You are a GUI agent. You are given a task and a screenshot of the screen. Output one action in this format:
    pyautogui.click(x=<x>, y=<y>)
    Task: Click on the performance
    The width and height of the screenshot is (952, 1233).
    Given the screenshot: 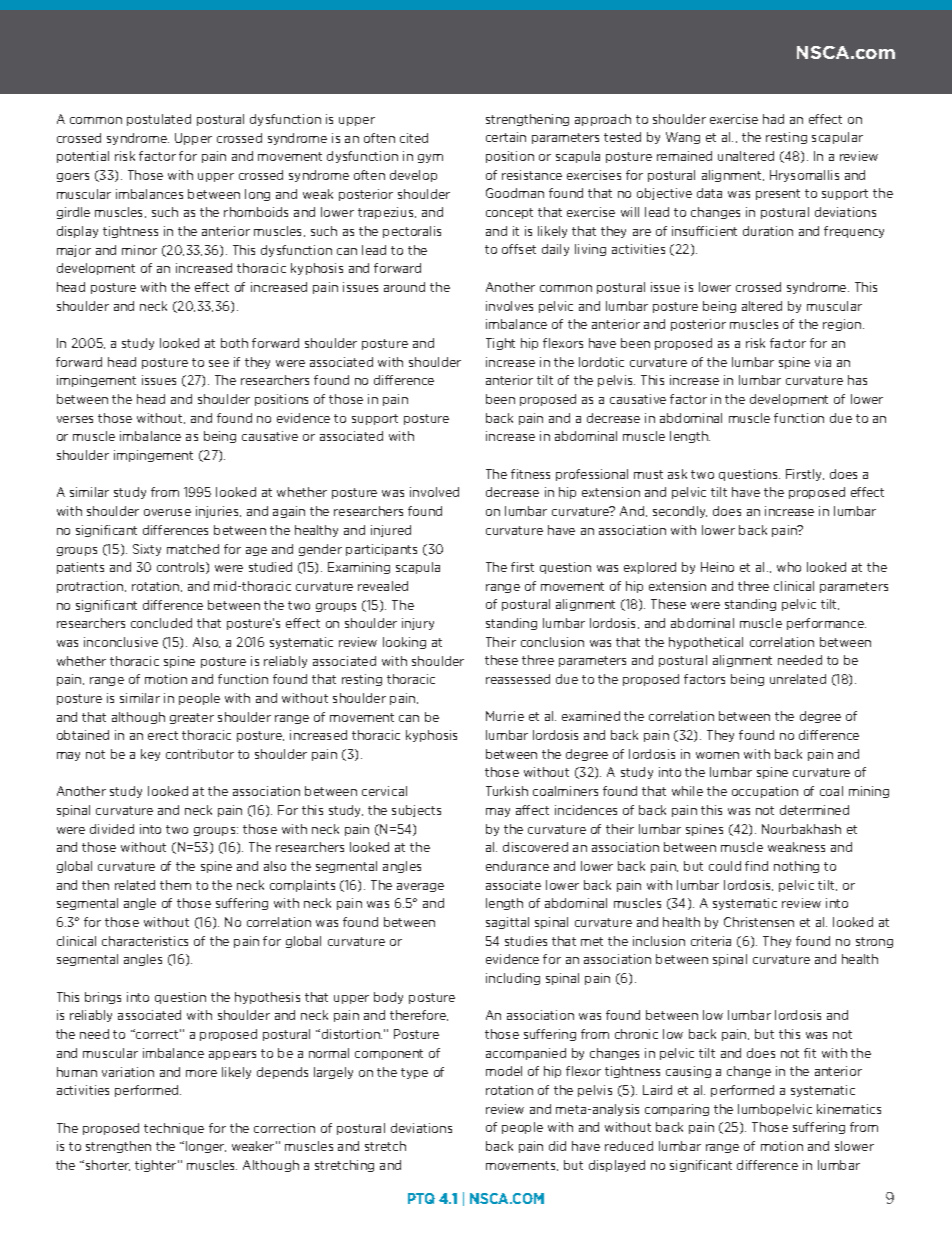 What is the action you would take?
    pyautogui.click(x=826, y=624)
